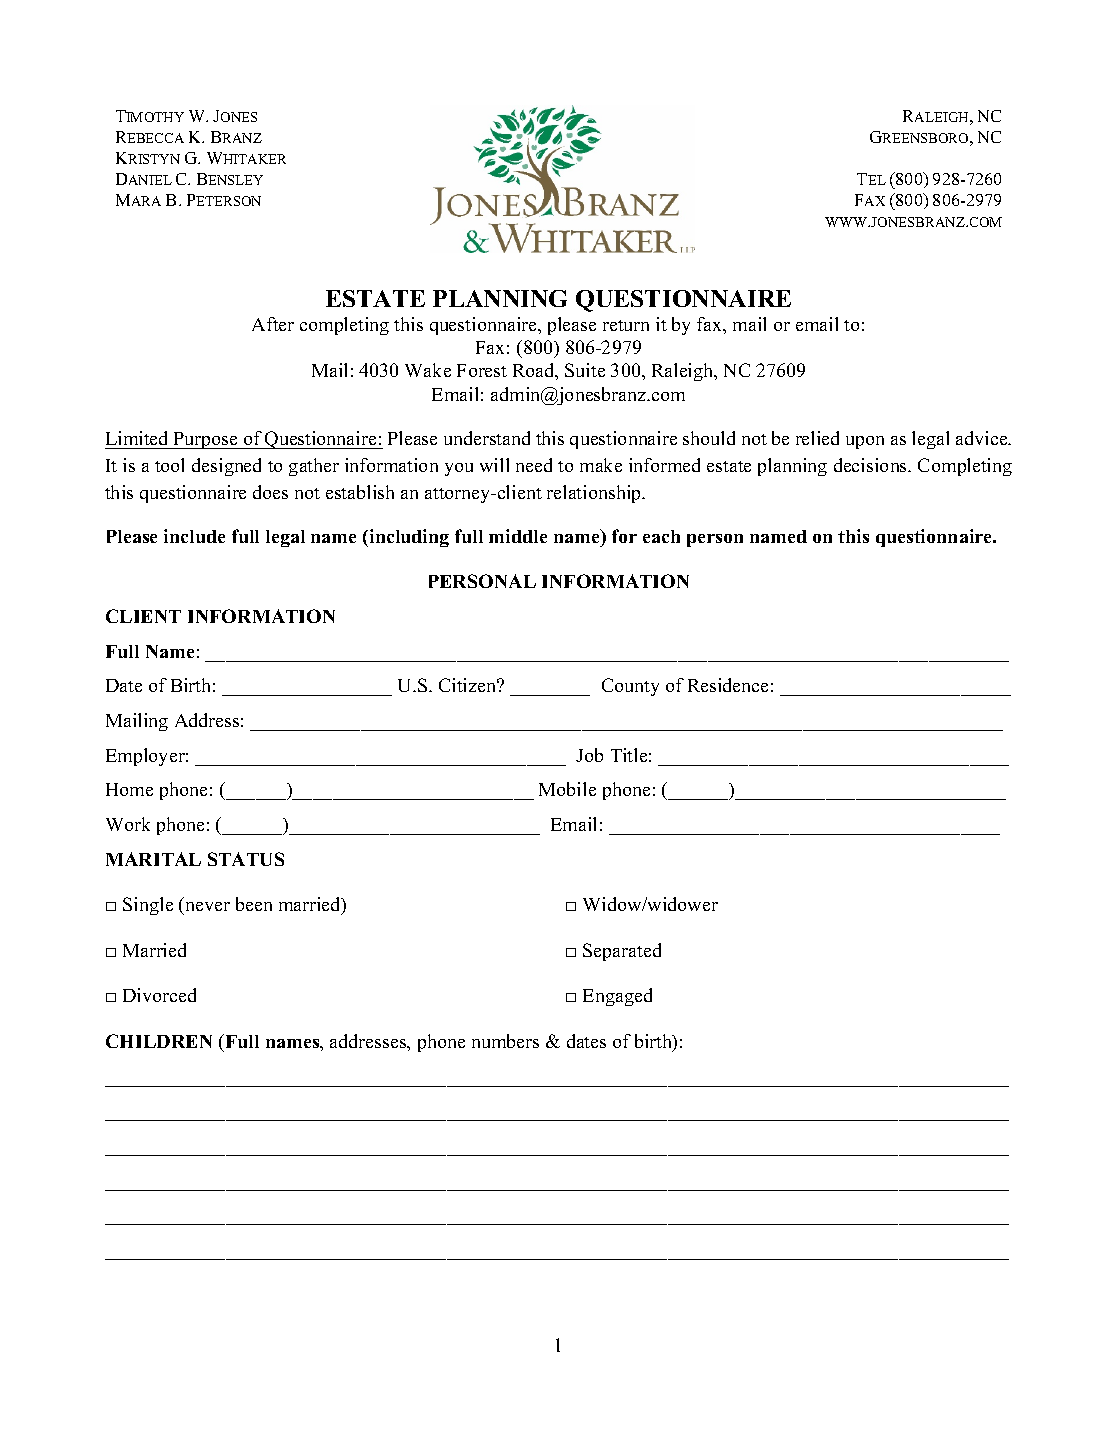  What do you see at coordinates (630, 687) in the screenshot?
I see `County` at bounding box center [630, 687].
